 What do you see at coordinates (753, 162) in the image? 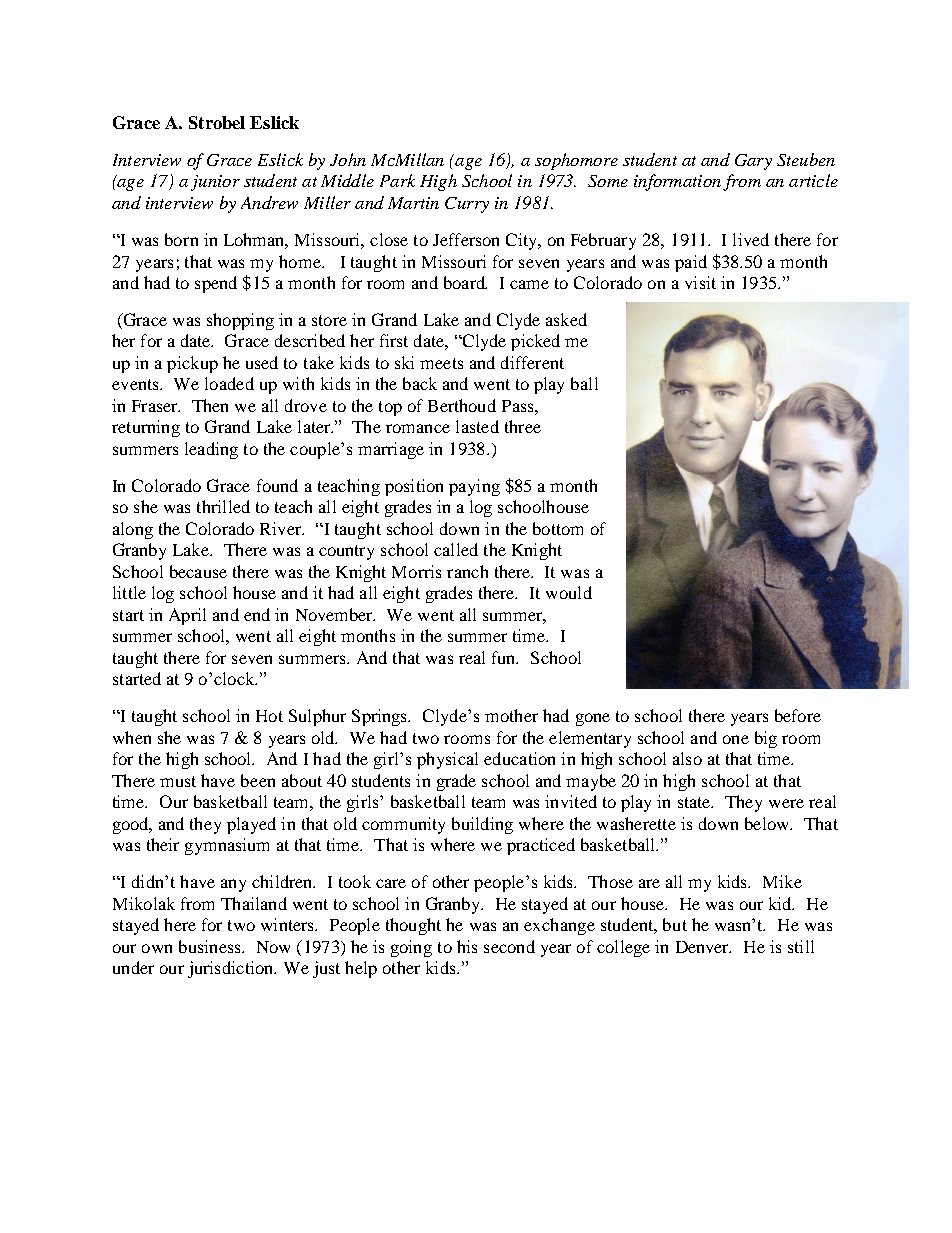
I see `Gary` at bounding box center [753, 162].
